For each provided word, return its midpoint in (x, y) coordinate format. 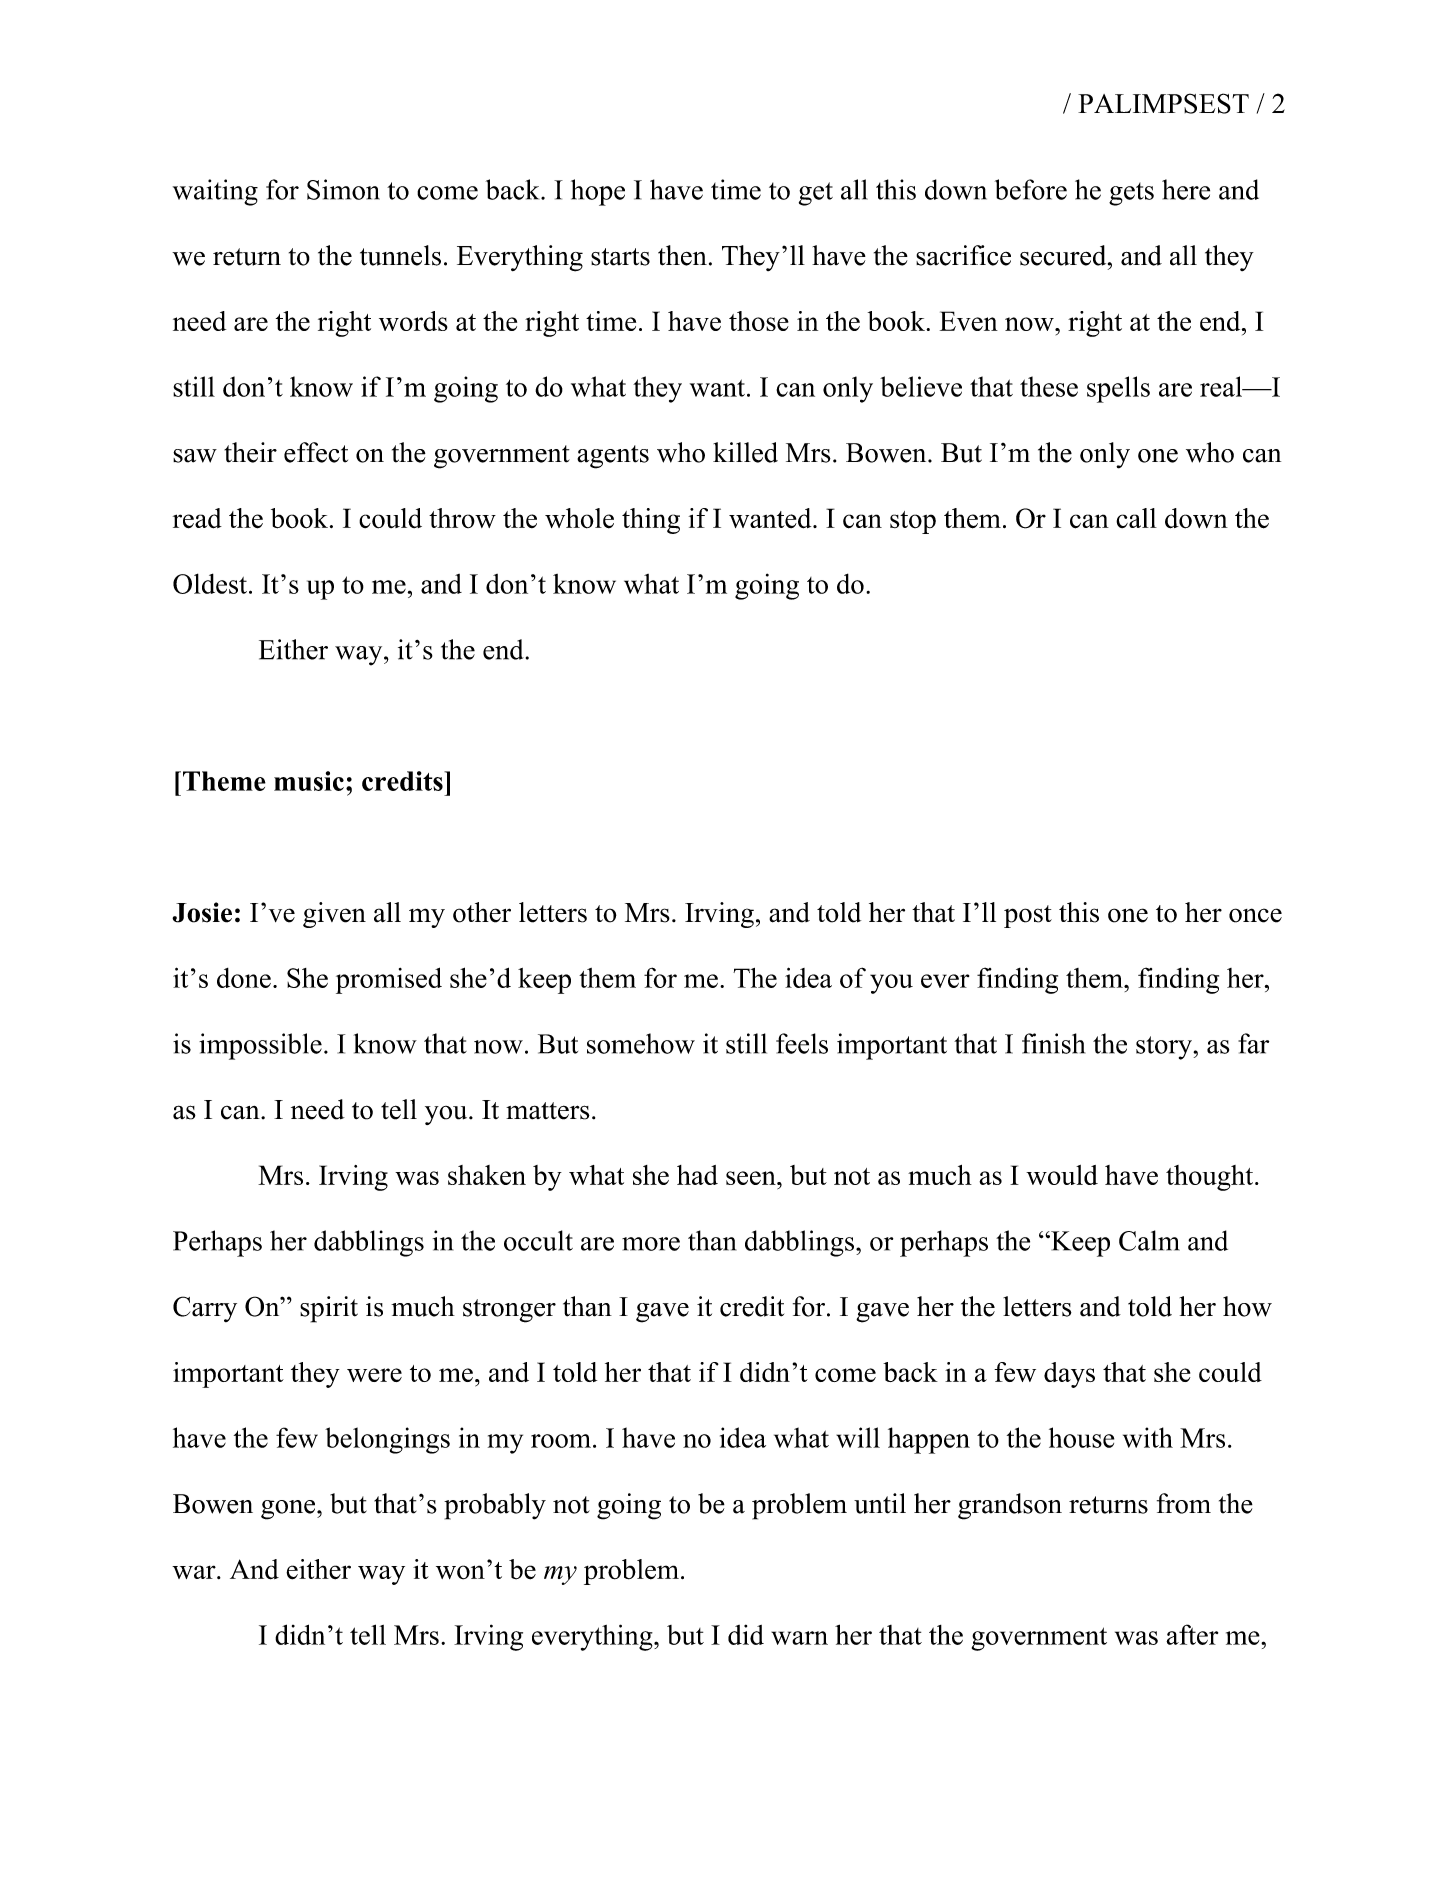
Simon (343, 189)
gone (289, 1510)
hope (598, 192)
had (697, 1175)
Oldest (210, 583)
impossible (260, 1046)
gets (1131, 194)
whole (579, 518)
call (1136, 518)
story (1165, 1048)
